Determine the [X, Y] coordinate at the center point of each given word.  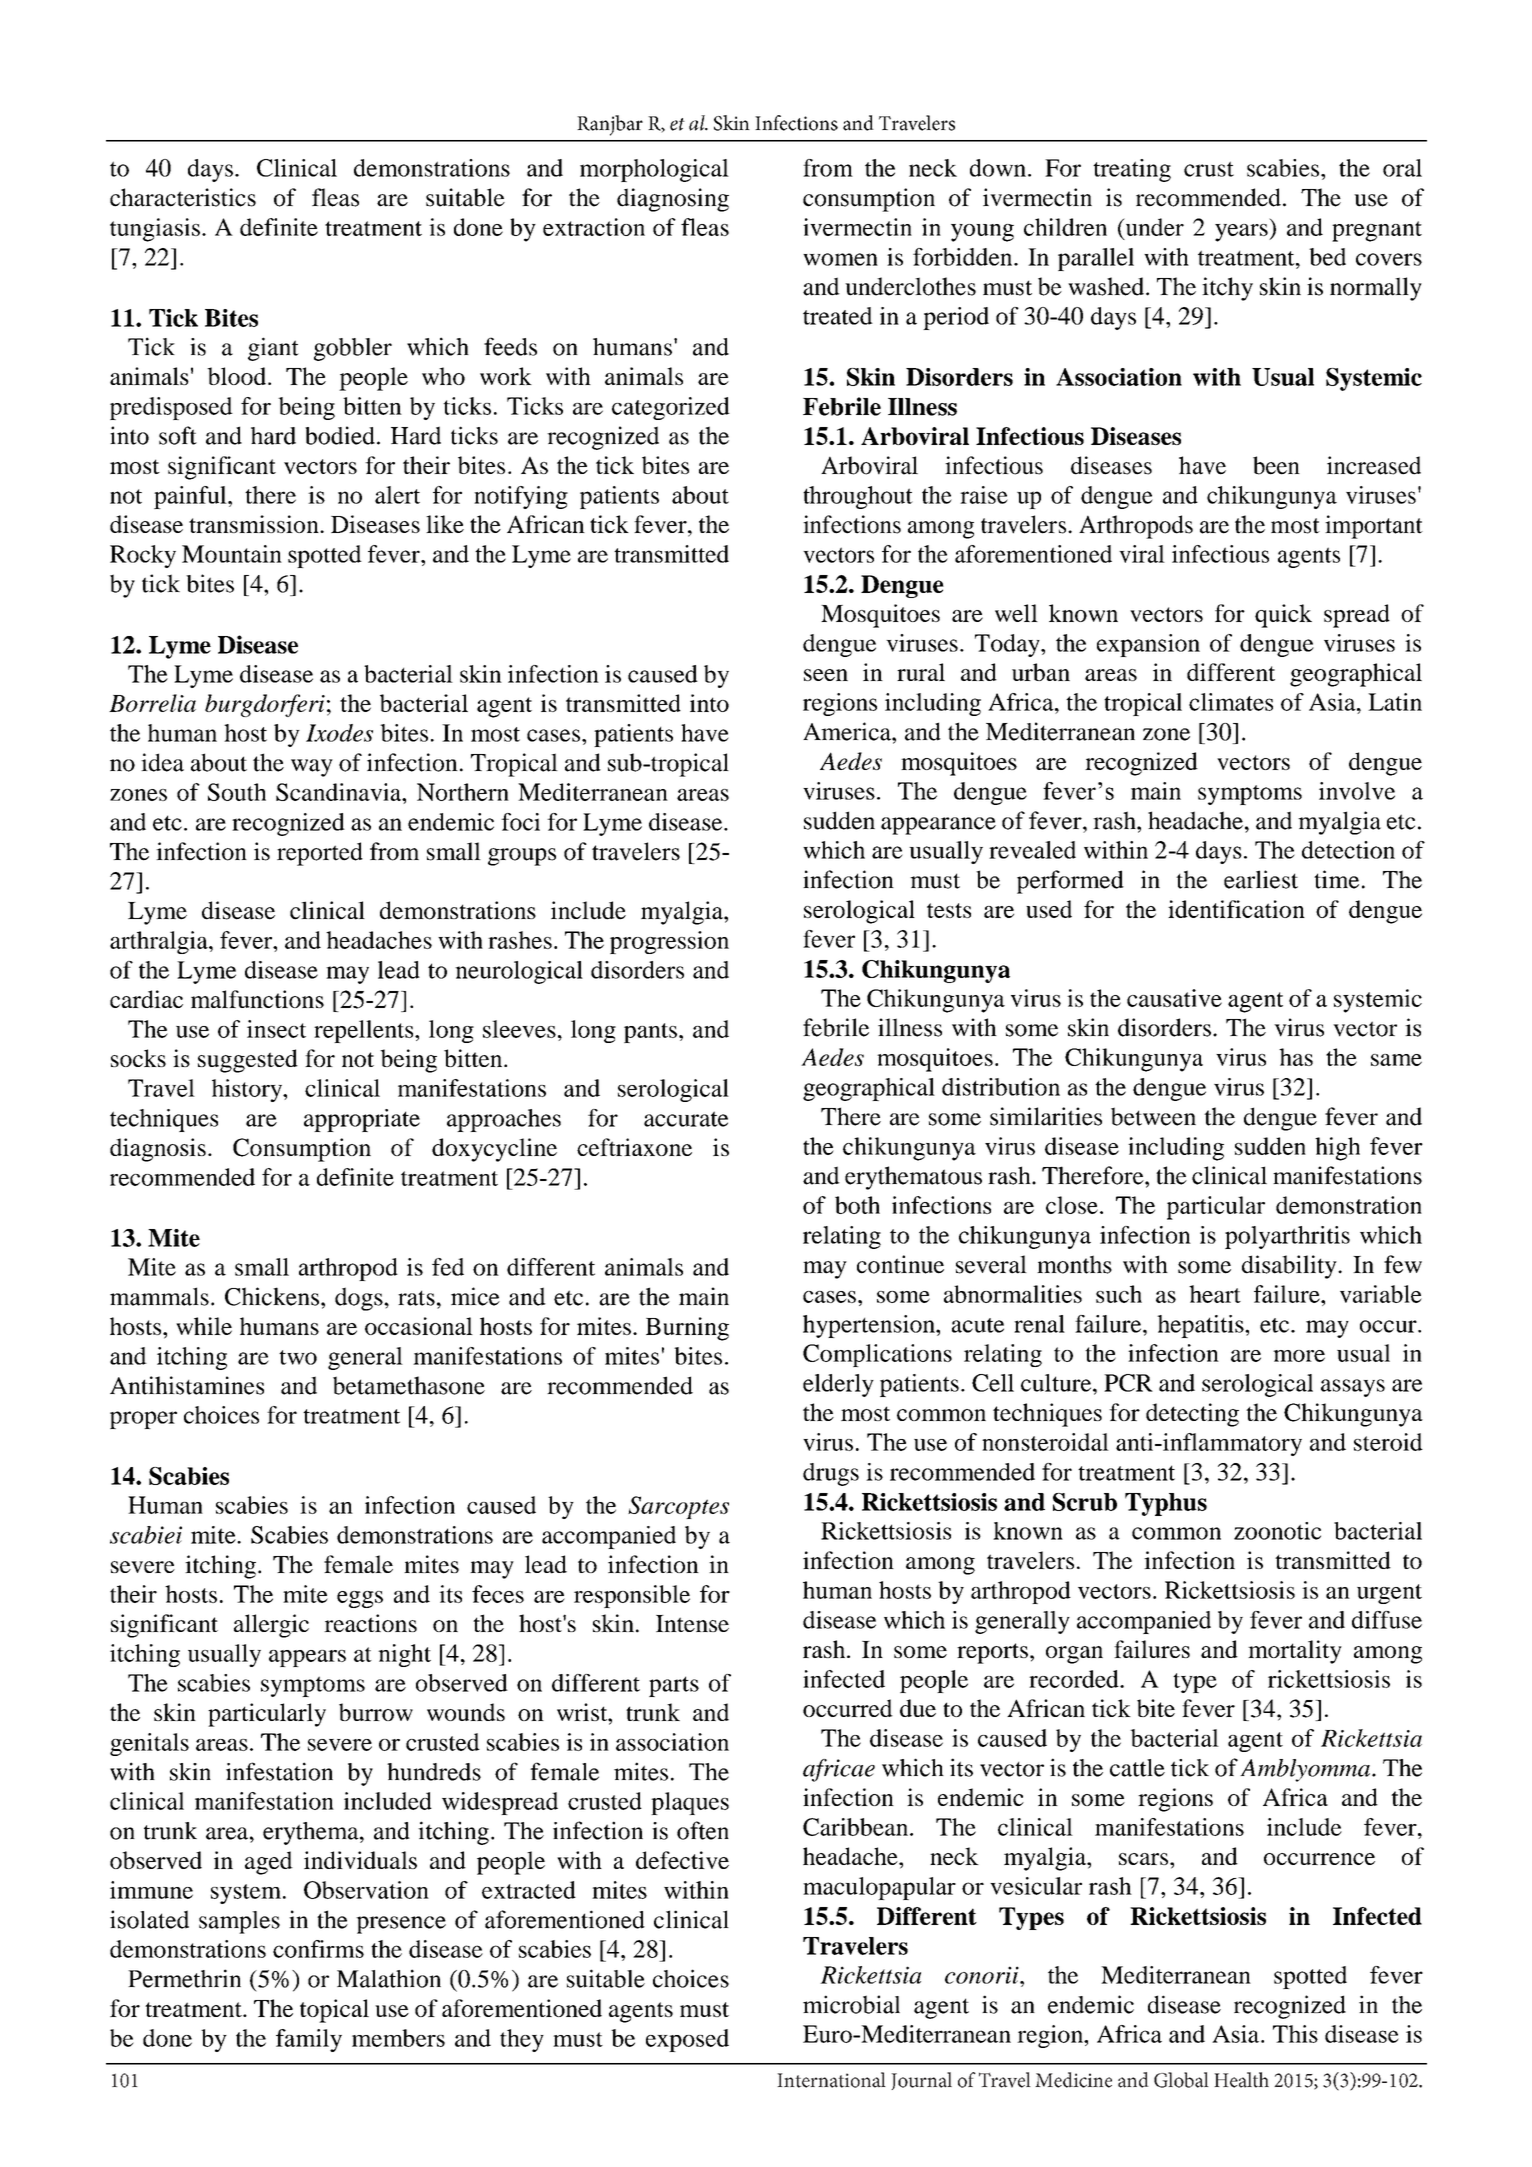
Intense [692, 1623]
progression [669, 942]
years [1242, 233]
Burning [687, 1329]
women [840, 259]
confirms [318, 1949]
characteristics [183, 197]
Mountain [232, 554]
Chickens [272, 1296]
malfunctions [257, 999]
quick [1283, 616]
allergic [271, 1626]
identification [1236, 909]
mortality [1295, 1652]
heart [1215, 1294]
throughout [858, 497]
